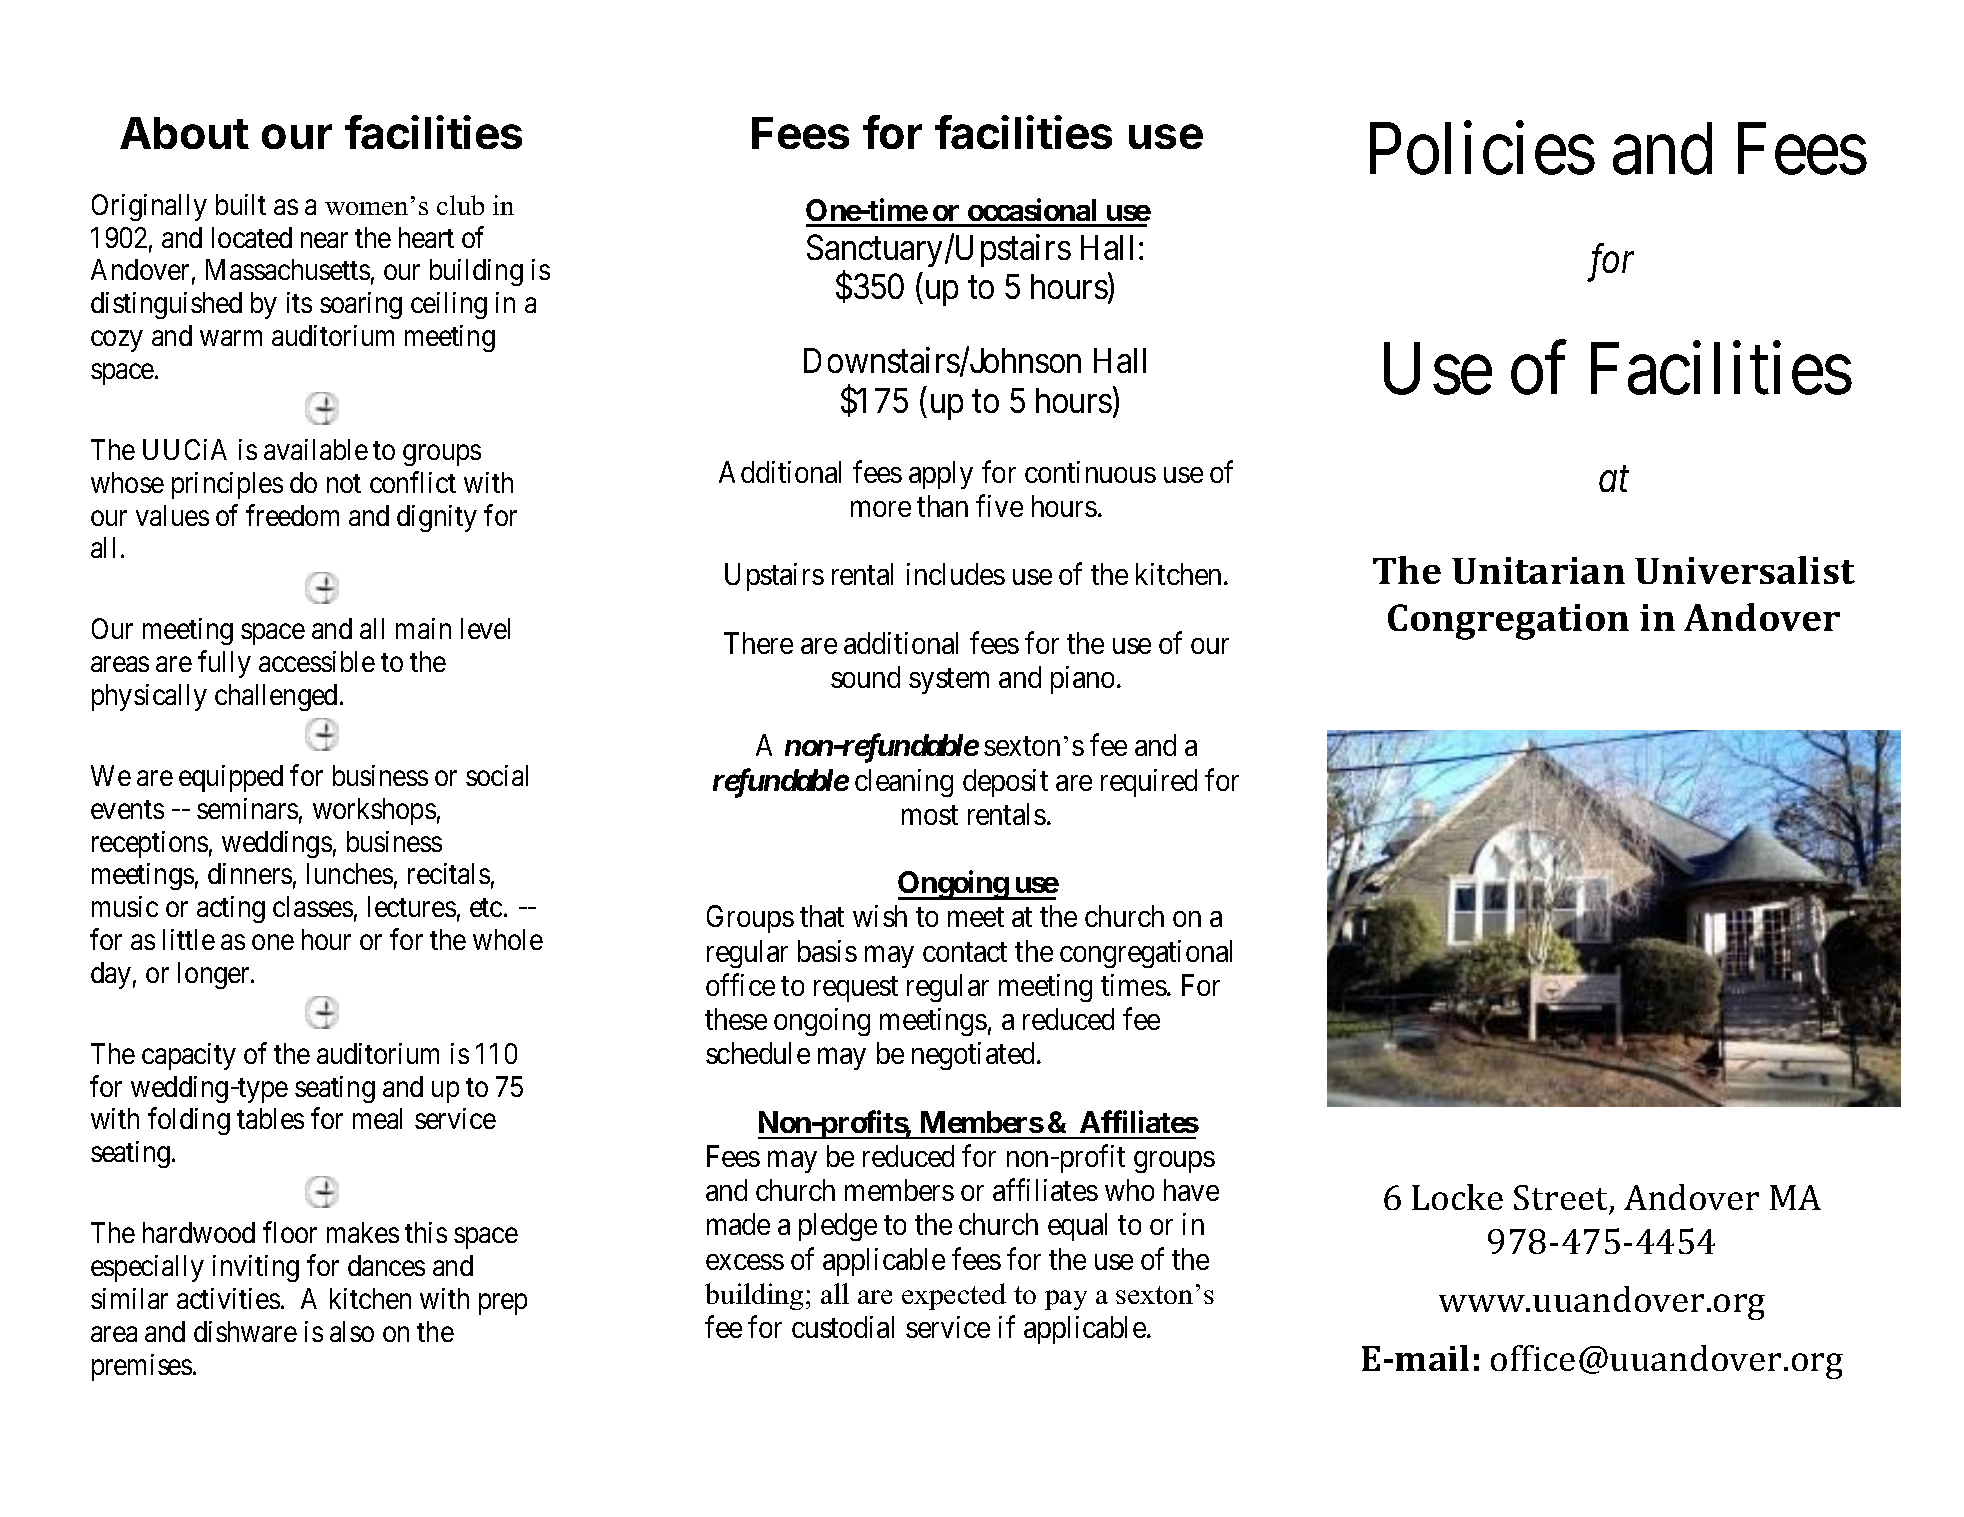 This screenshot has width=1964, height=1517. Describe the element at coordinates (241, 204) in the screenshot. I see `built` at that location.
